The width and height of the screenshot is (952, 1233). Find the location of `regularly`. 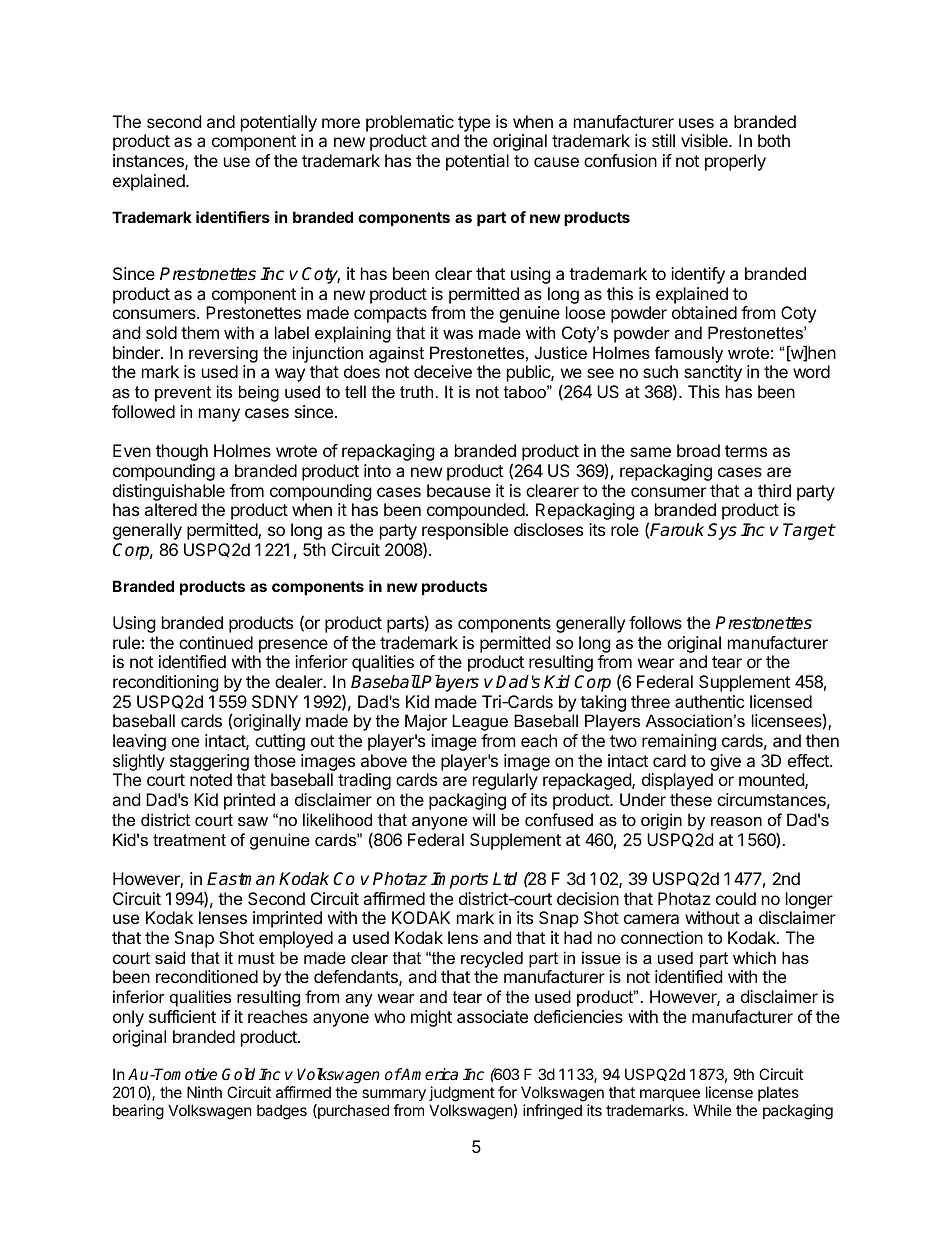

regularly is located at coordinates (505, 781).
